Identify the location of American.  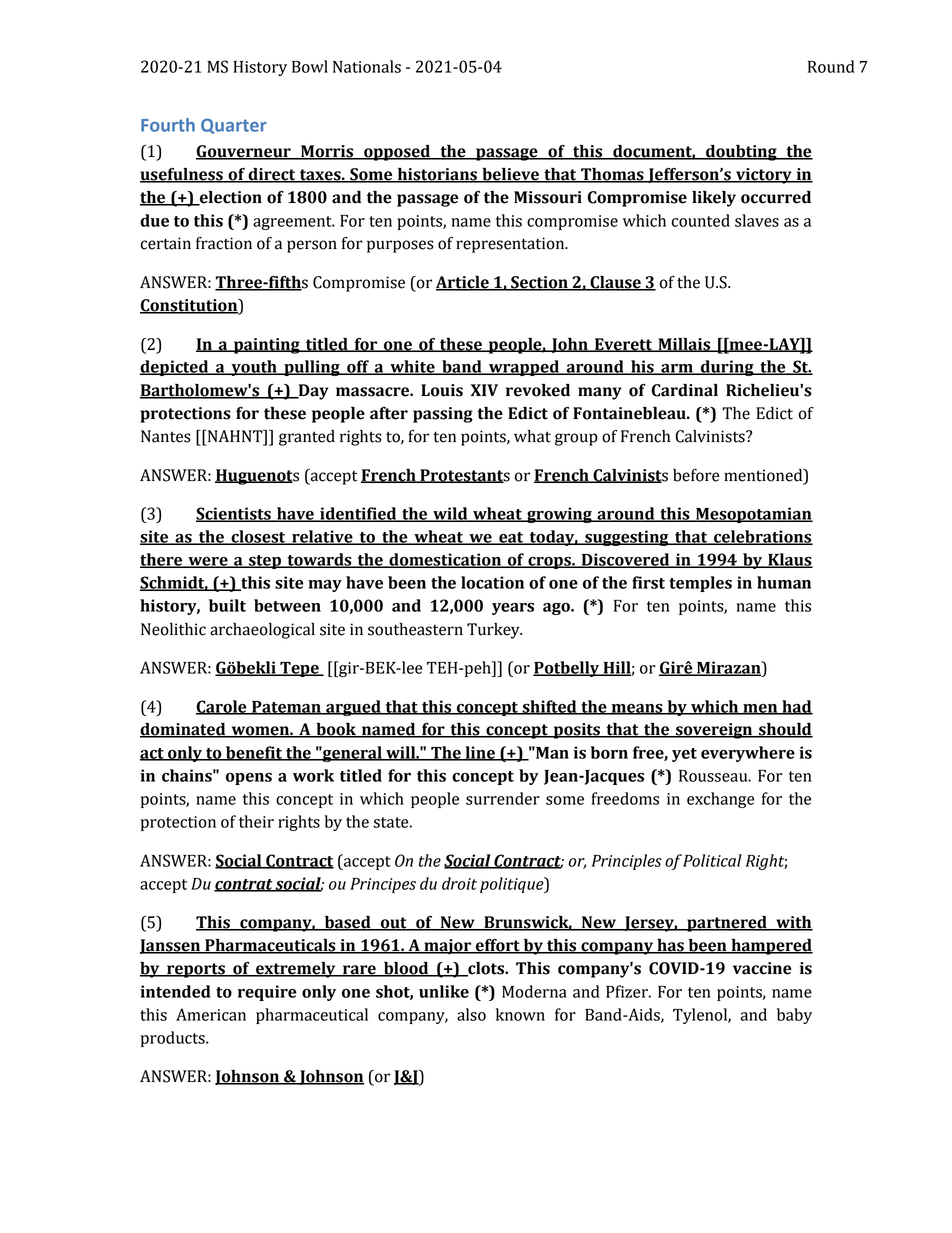
(211, 1014).
